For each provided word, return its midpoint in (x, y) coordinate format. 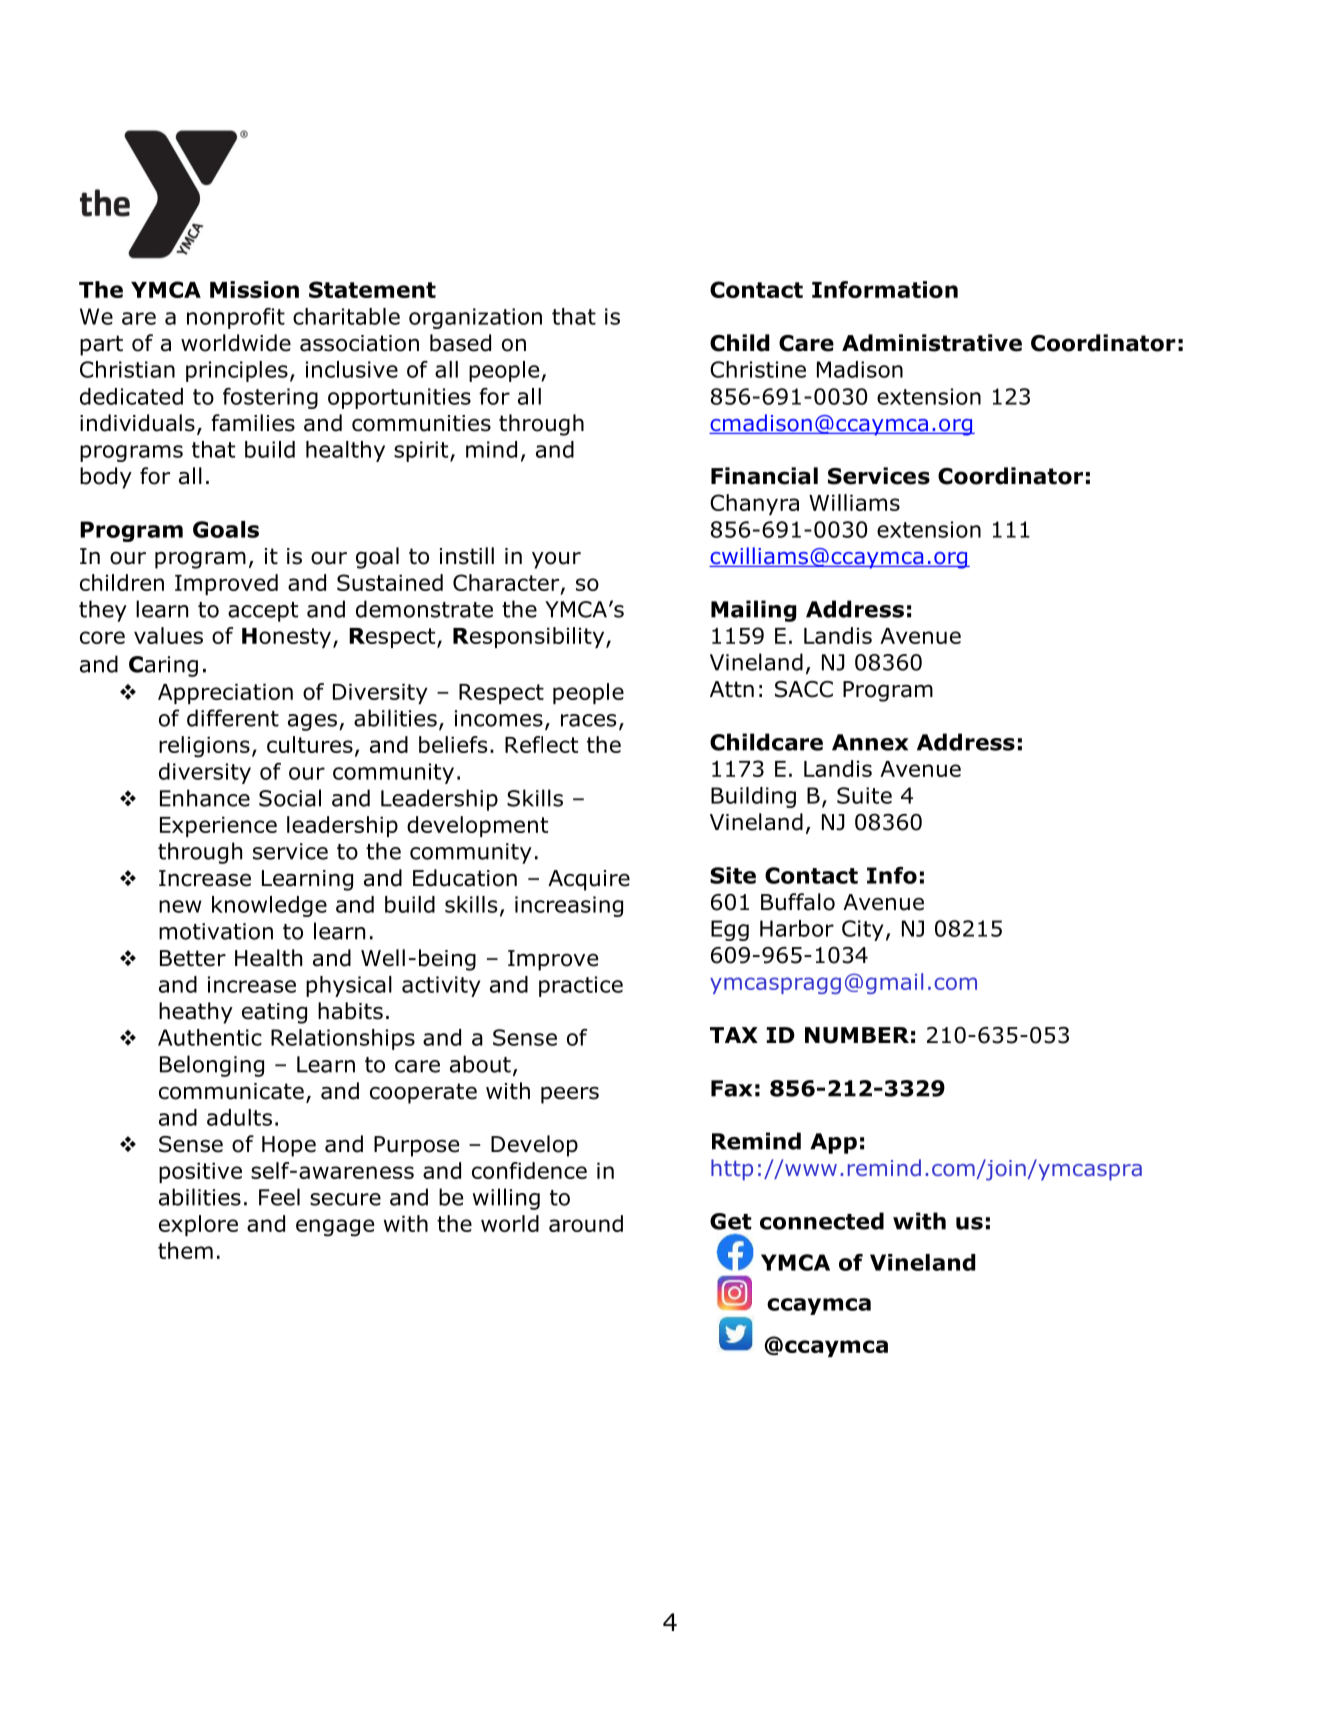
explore (198, 1225)
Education (465, 878)
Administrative (932, 343)
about (480, 1064)
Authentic (210, 1037)
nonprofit (236, 318)
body (106, 478)
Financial (764, 476)
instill (467, 556)
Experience (218, 826)
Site (733, 875)
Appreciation (225, 693)
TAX (734, 1035)
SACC (804, 689)
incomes (499, 718)
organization (475, 318)
